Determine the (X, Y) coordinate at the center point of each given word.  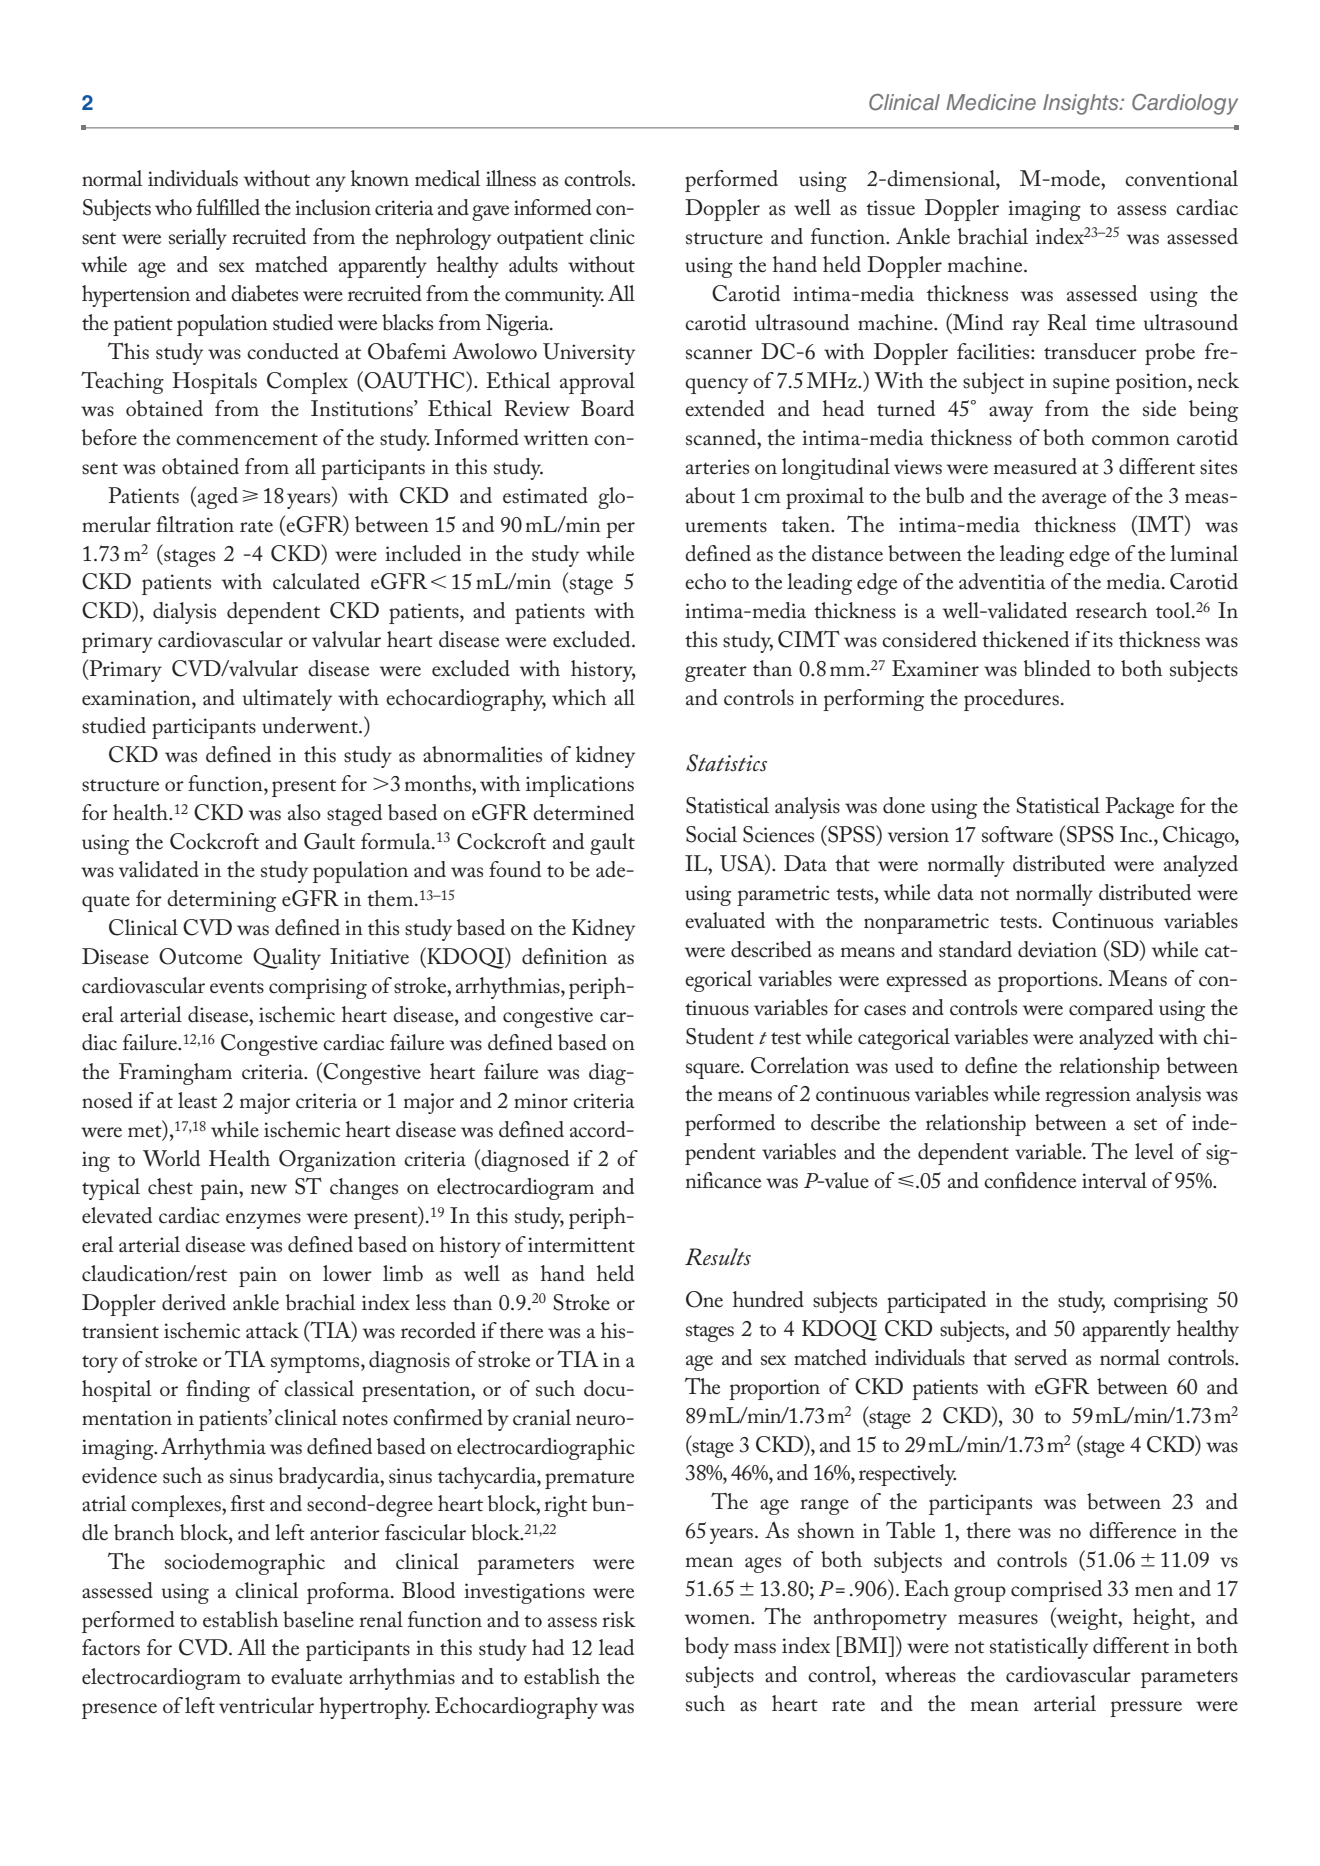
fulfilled (228, 207)
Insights (1082, 104)
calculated (316, 581)
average (1074, 501)
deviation (1057, 949)
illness (511, 178)
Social (711, 834)
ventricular (266, 1705)
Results (718, 1257)
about (710, 495)
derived (194, 1302)
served (1041, 1357)
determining (221, 901)
